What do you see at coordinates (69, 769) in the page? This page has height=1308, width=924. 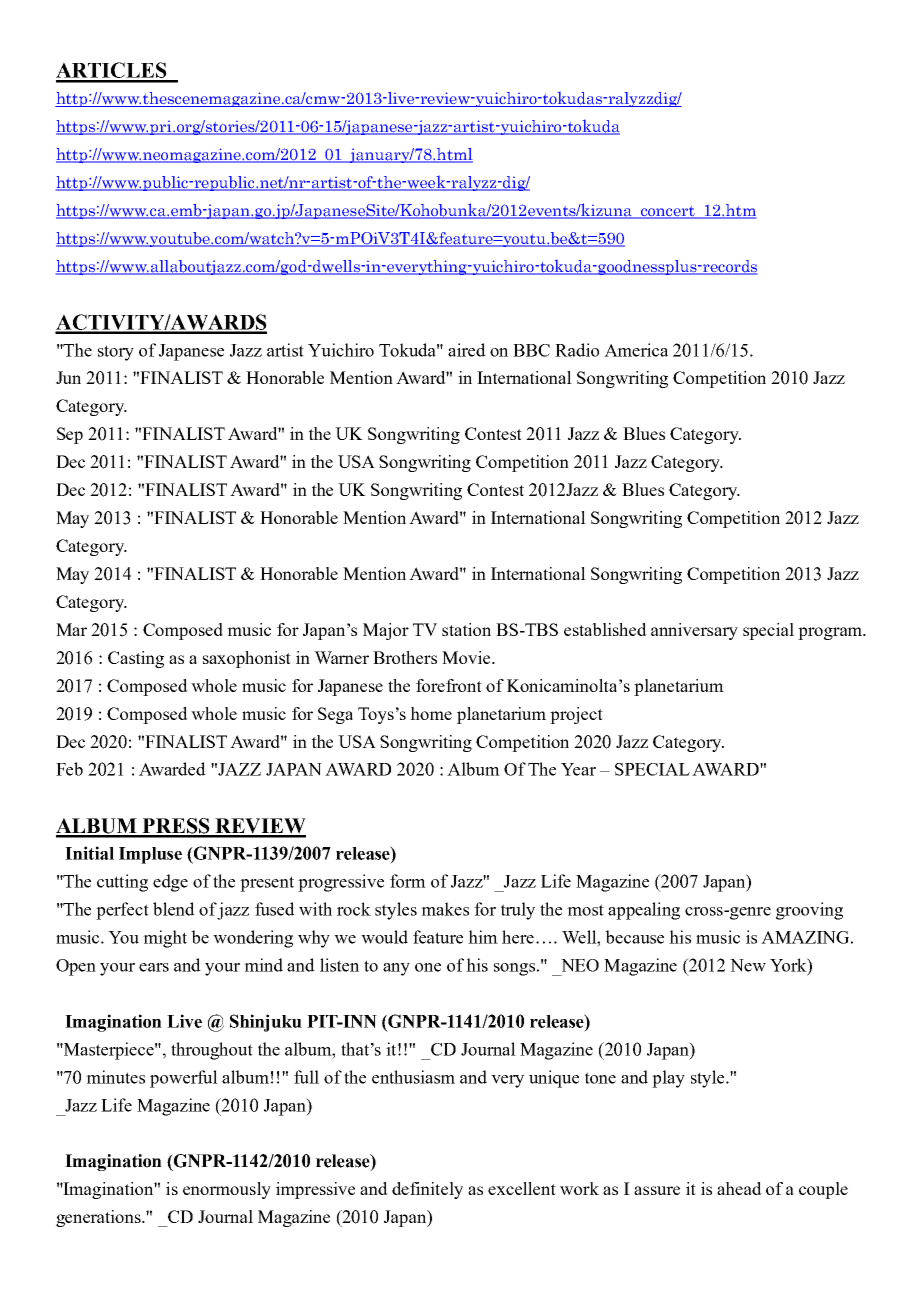 I see `Feb` at bounding box center [69, 769].
